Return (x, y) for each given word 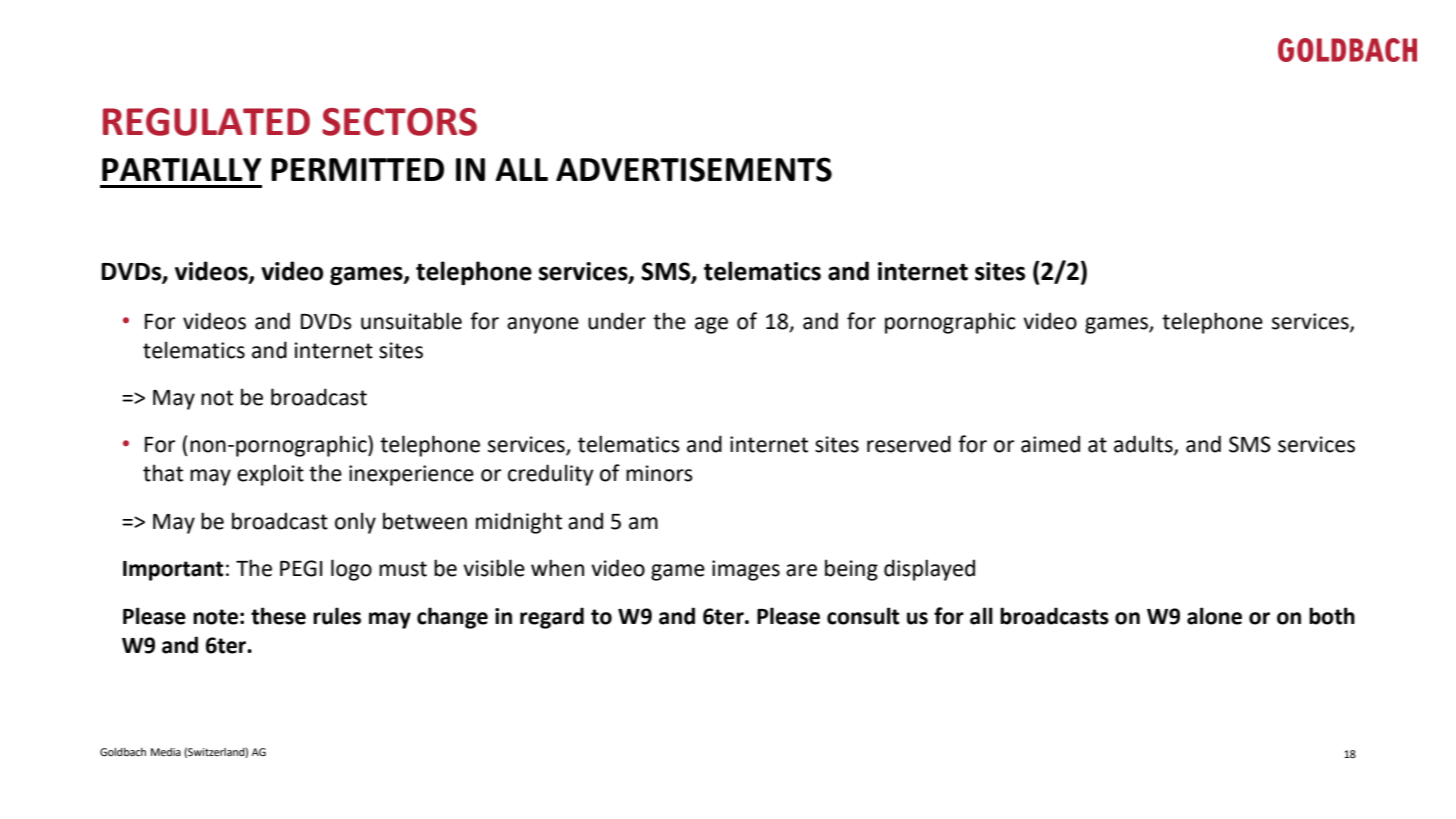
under (617, 321)
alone (1214, 616)
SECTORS (399, 122)
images (746, 570)
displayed (929, 570)
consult (863, 616)
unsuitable (411, 321)
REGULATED (206, 122)
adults (1144, 445)
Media (166, 752)
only (355, 523)
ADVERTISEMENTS (694, 169)
